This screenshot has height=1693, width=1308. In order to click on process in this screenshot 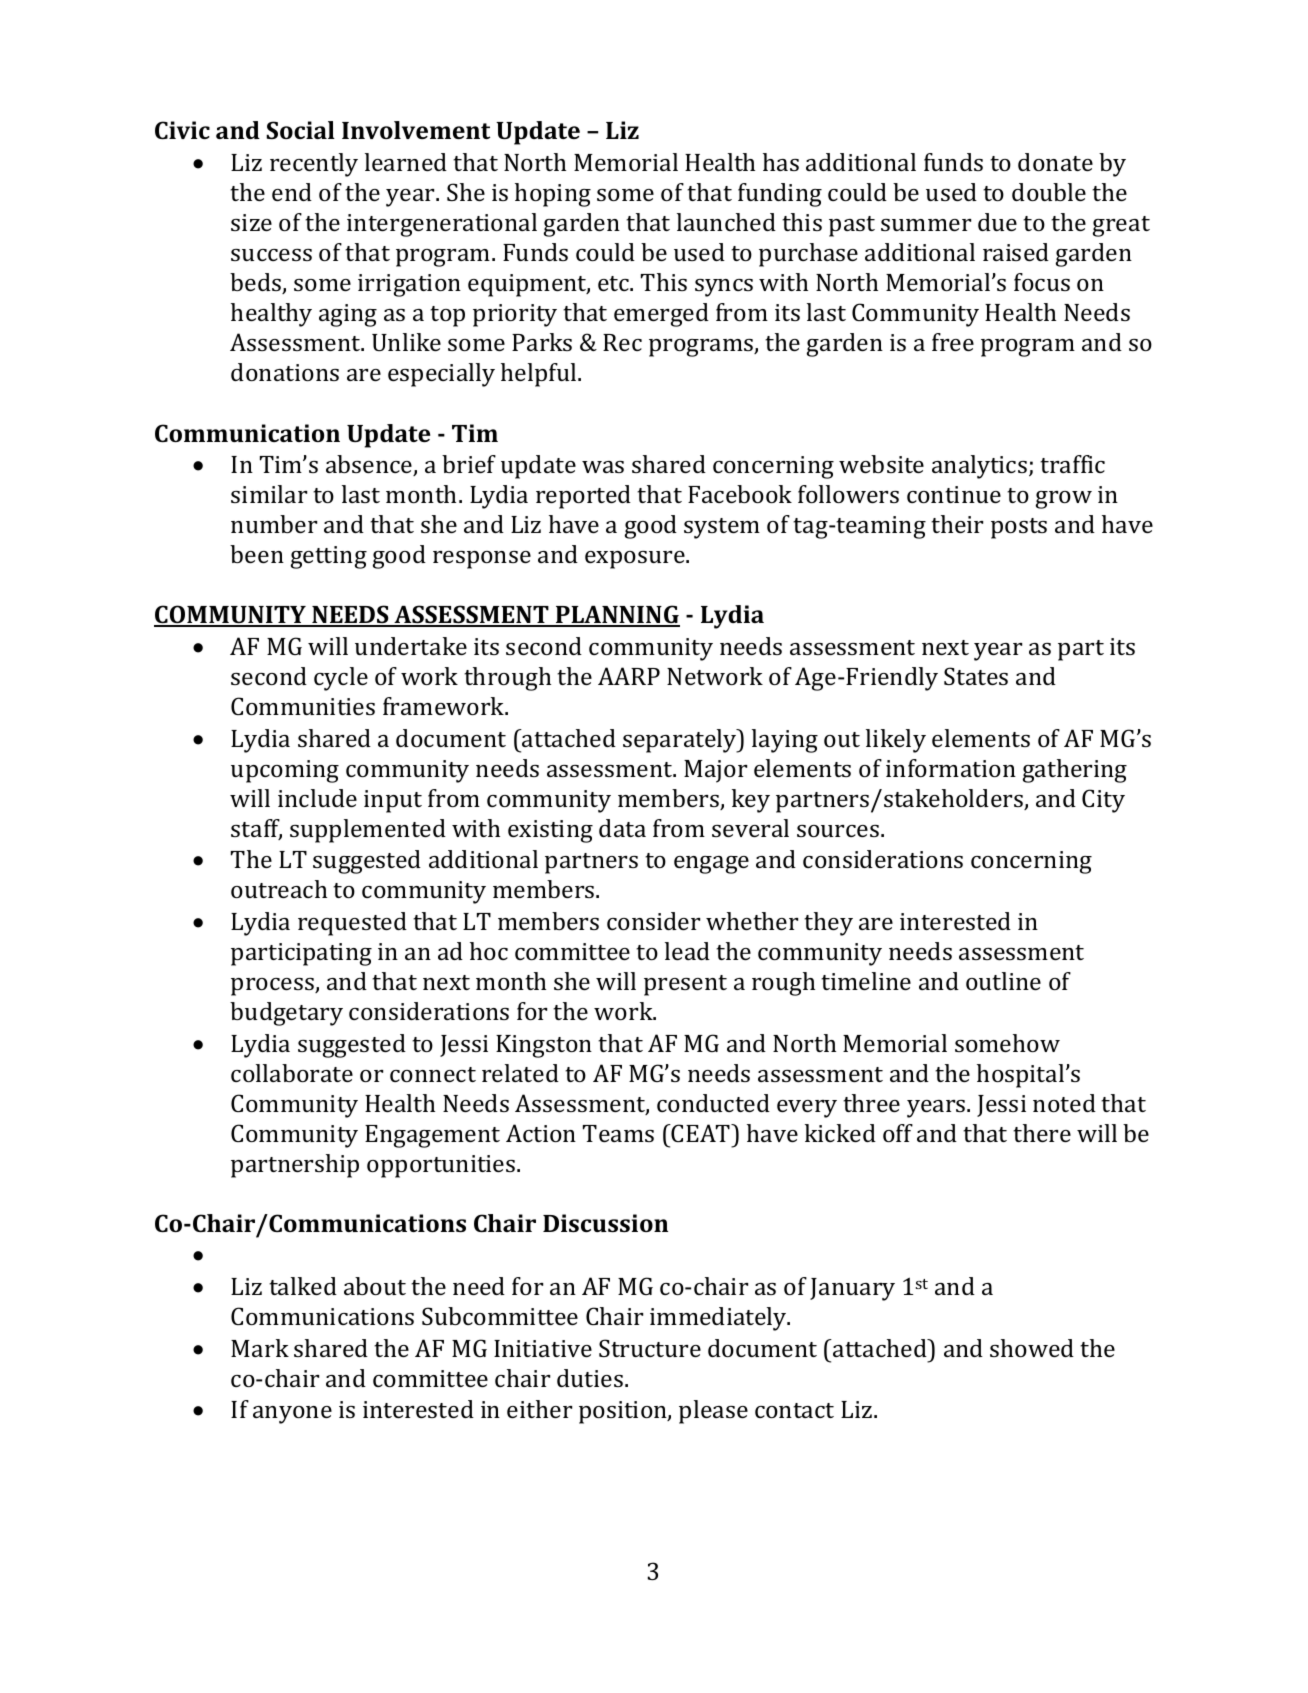, I will do `click(273, 987)`.
